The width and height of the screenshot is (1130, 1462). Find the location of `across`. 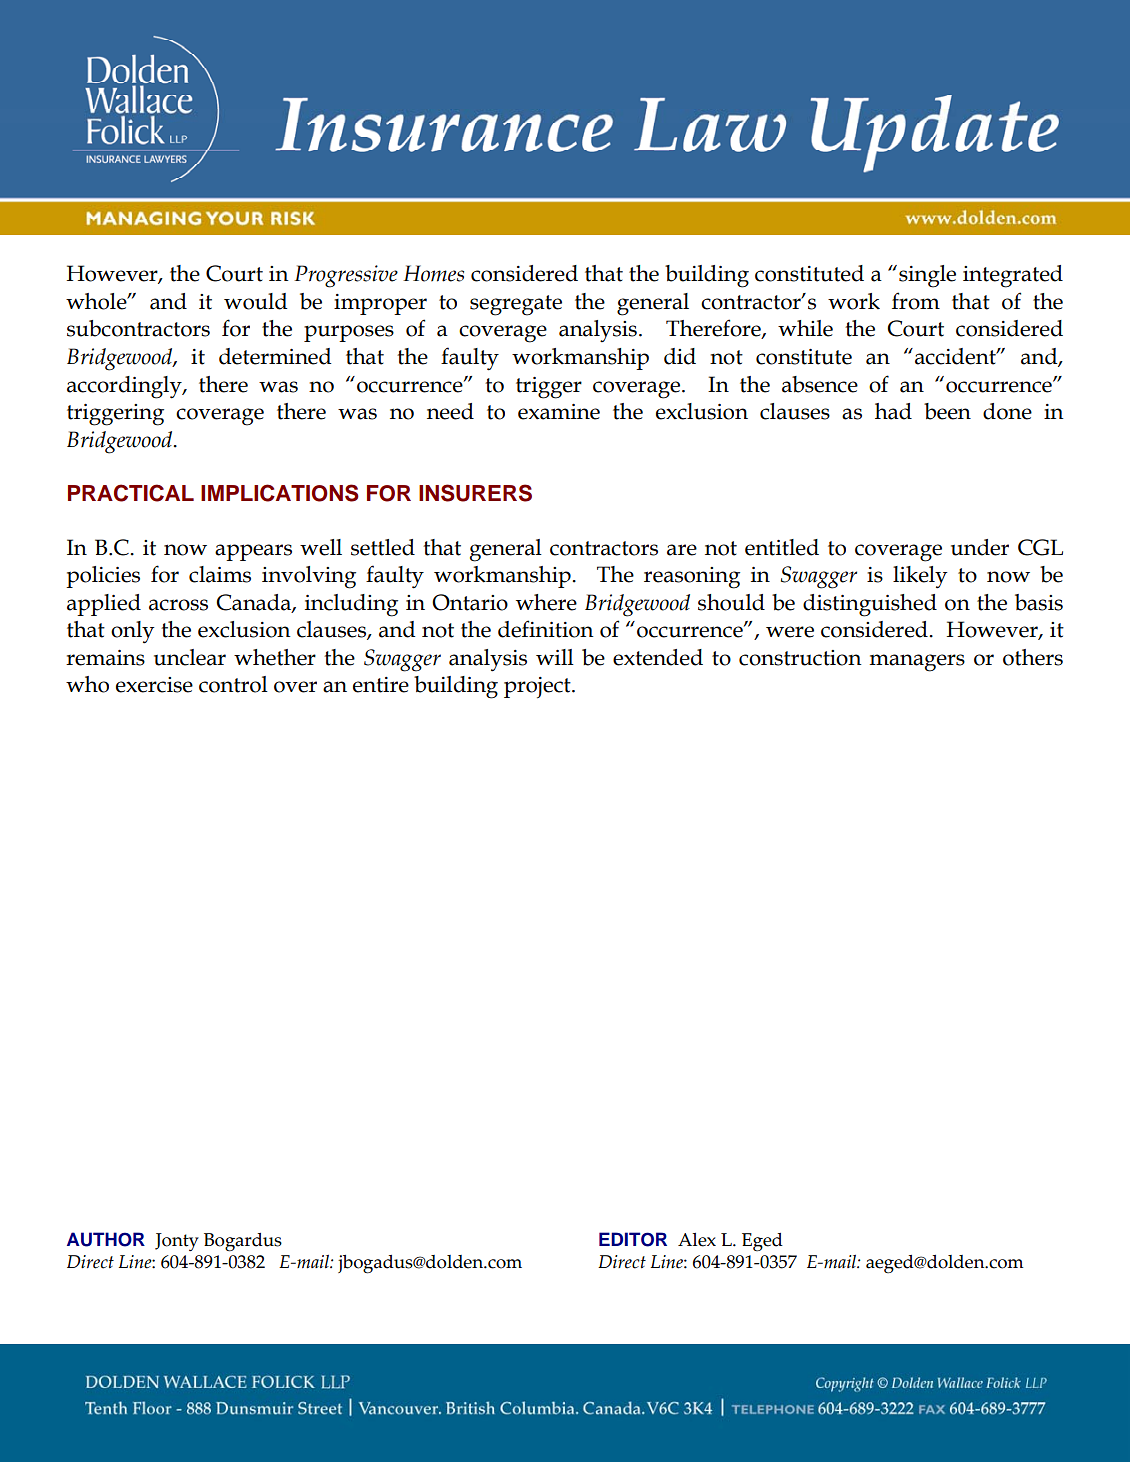

across is located at coordinates (178, 605).
